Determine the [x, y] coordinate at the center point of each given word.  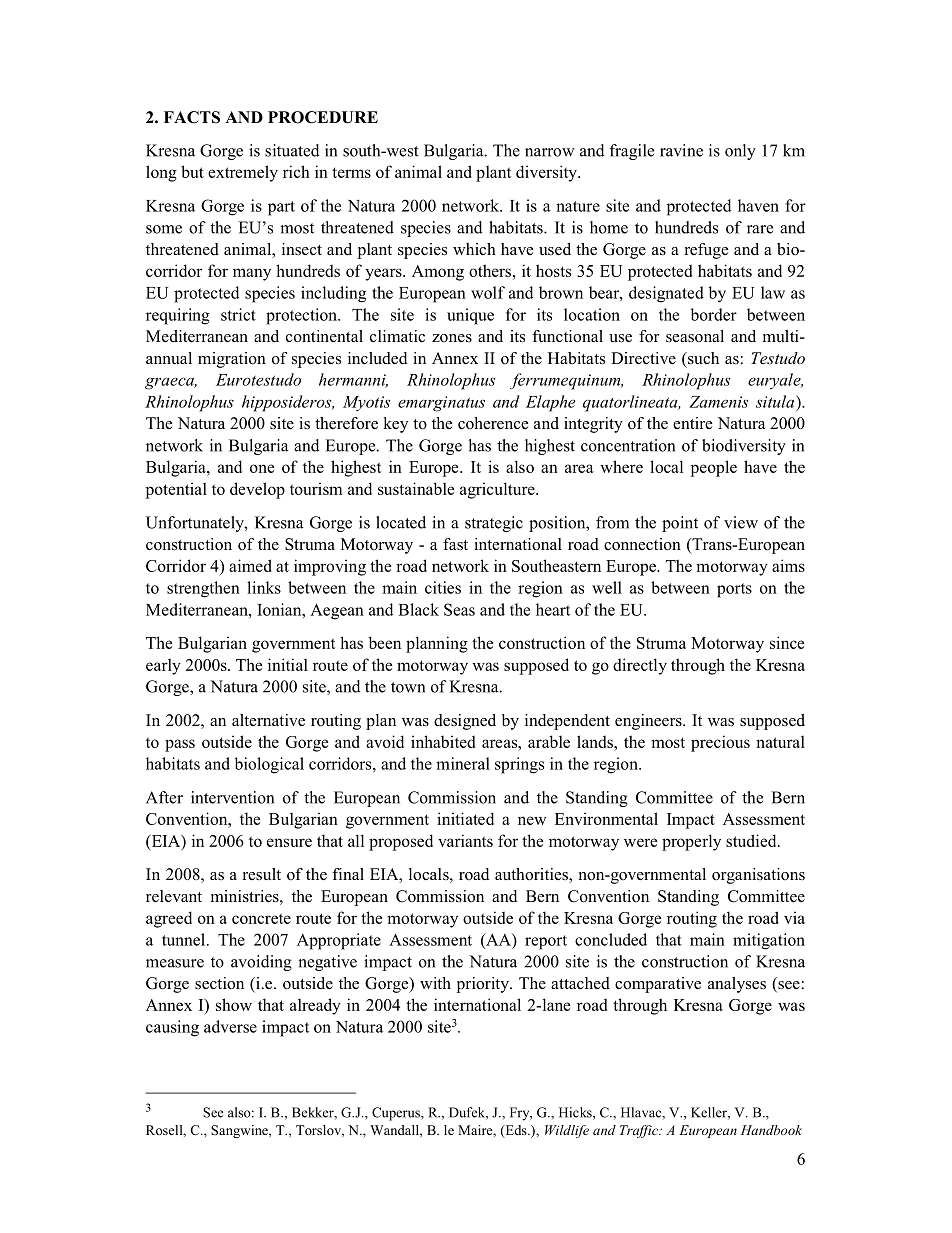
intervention [232, 797]
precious [720, 743]
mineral [463, 763]
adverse [230, 1026]
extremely [243, 173]
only [740, 152]
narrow [550, 152]
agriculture [498, 490]
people [714, 468]
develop [257, 490]
